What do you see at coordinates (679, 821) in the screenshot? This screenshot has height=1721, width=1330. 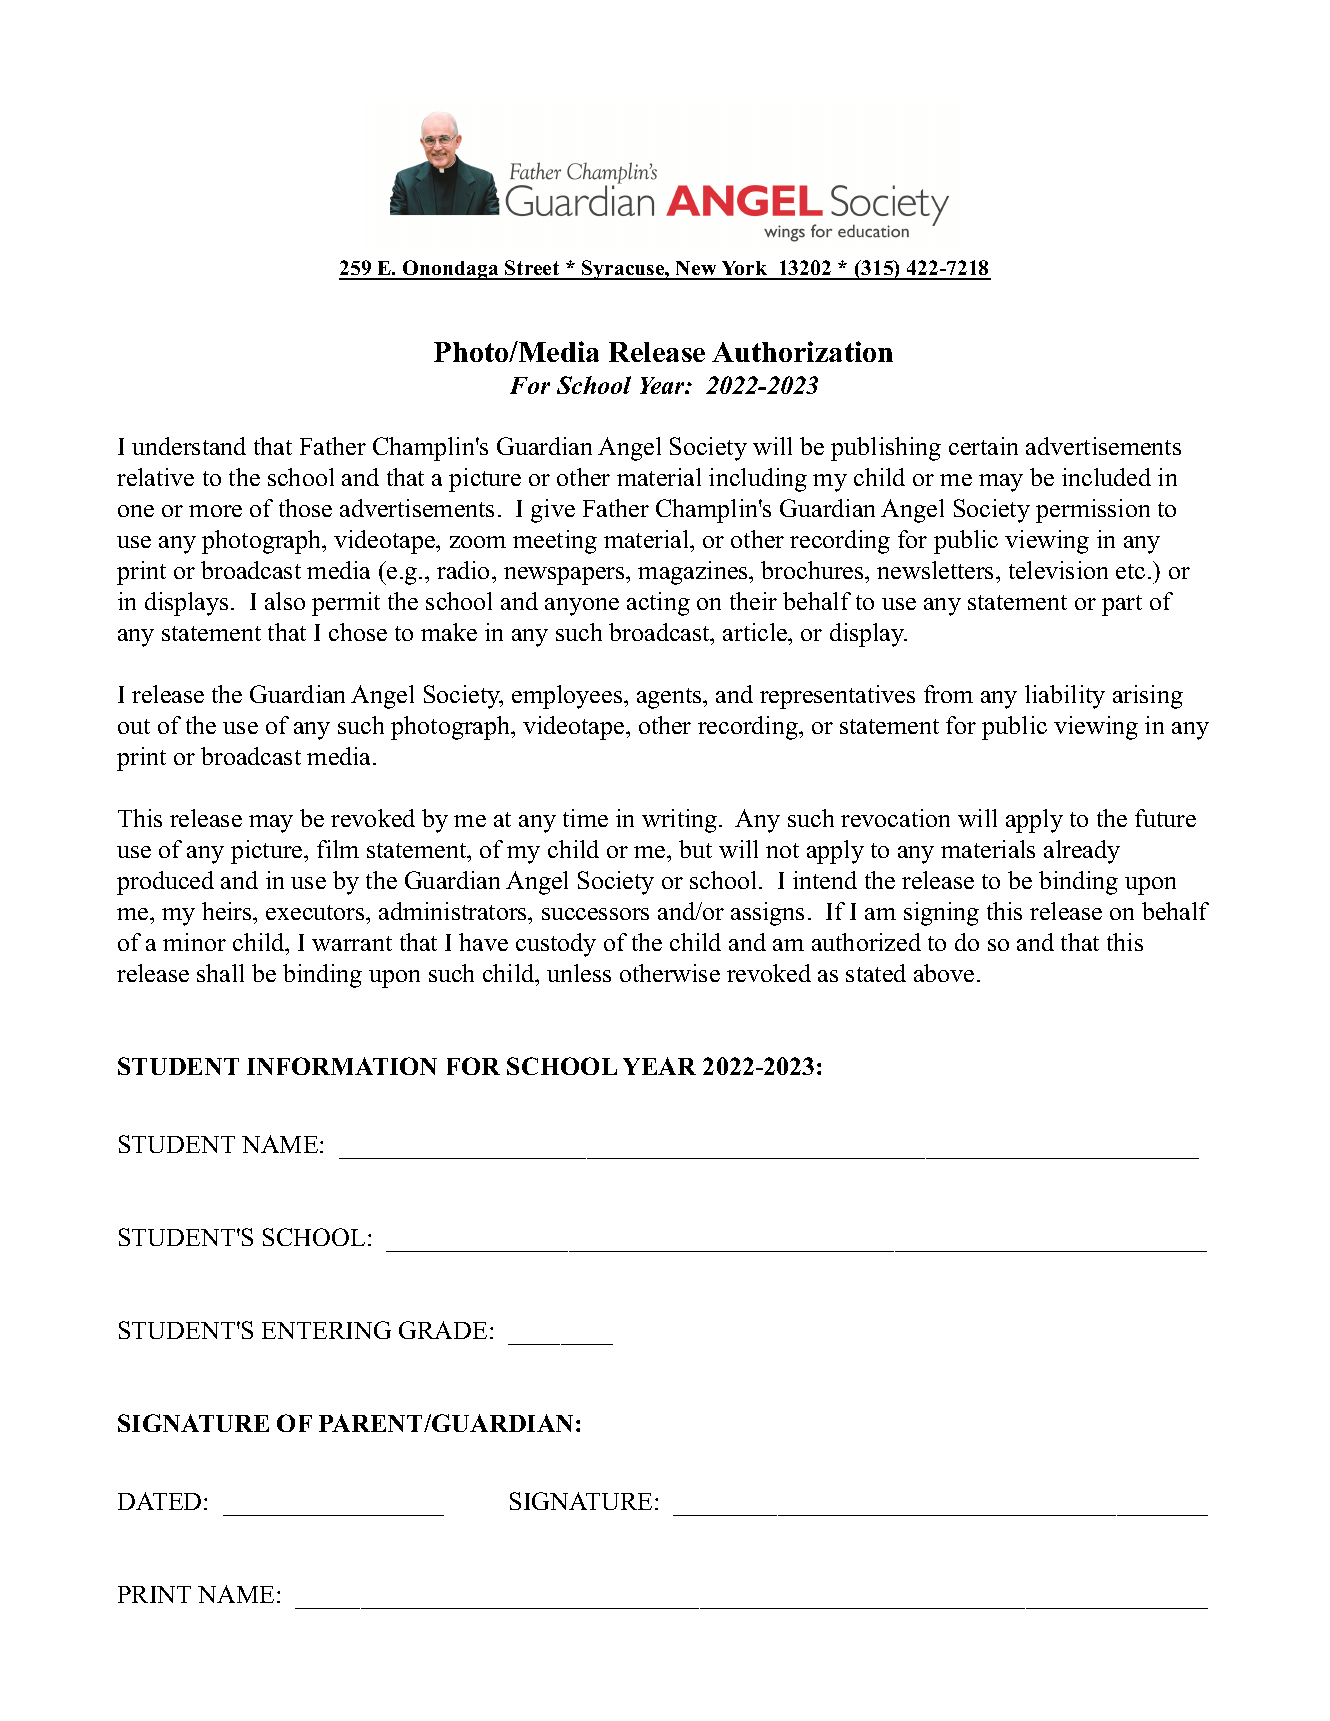 I see `writing` at bounding box center [679, 821].
